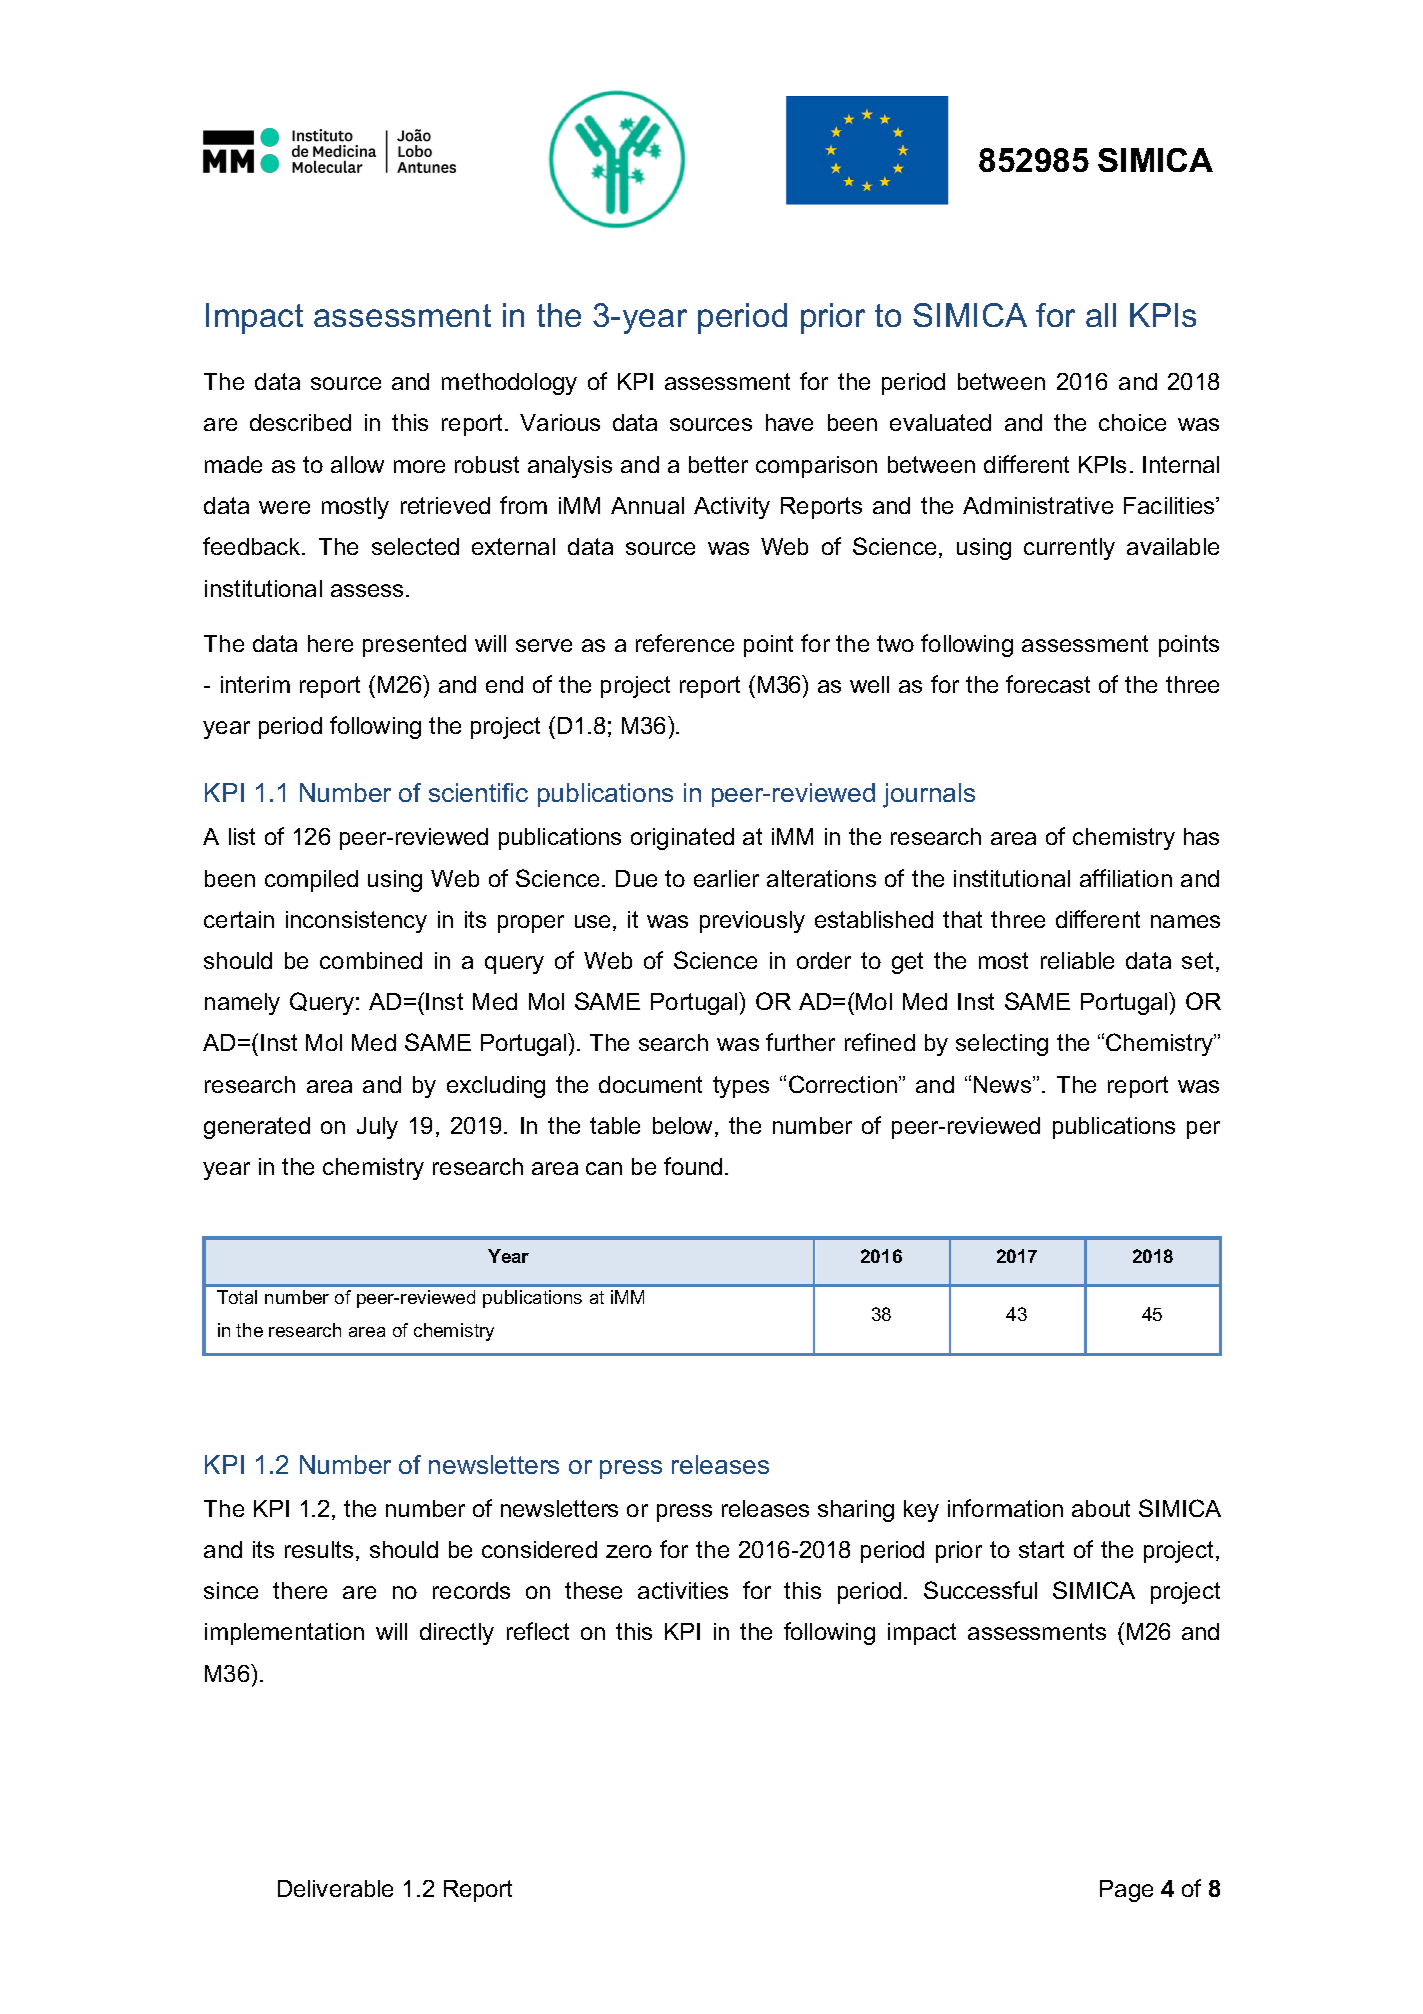  Describe the element at coordinates (718, 464) in the image. I see `better` at that location.
